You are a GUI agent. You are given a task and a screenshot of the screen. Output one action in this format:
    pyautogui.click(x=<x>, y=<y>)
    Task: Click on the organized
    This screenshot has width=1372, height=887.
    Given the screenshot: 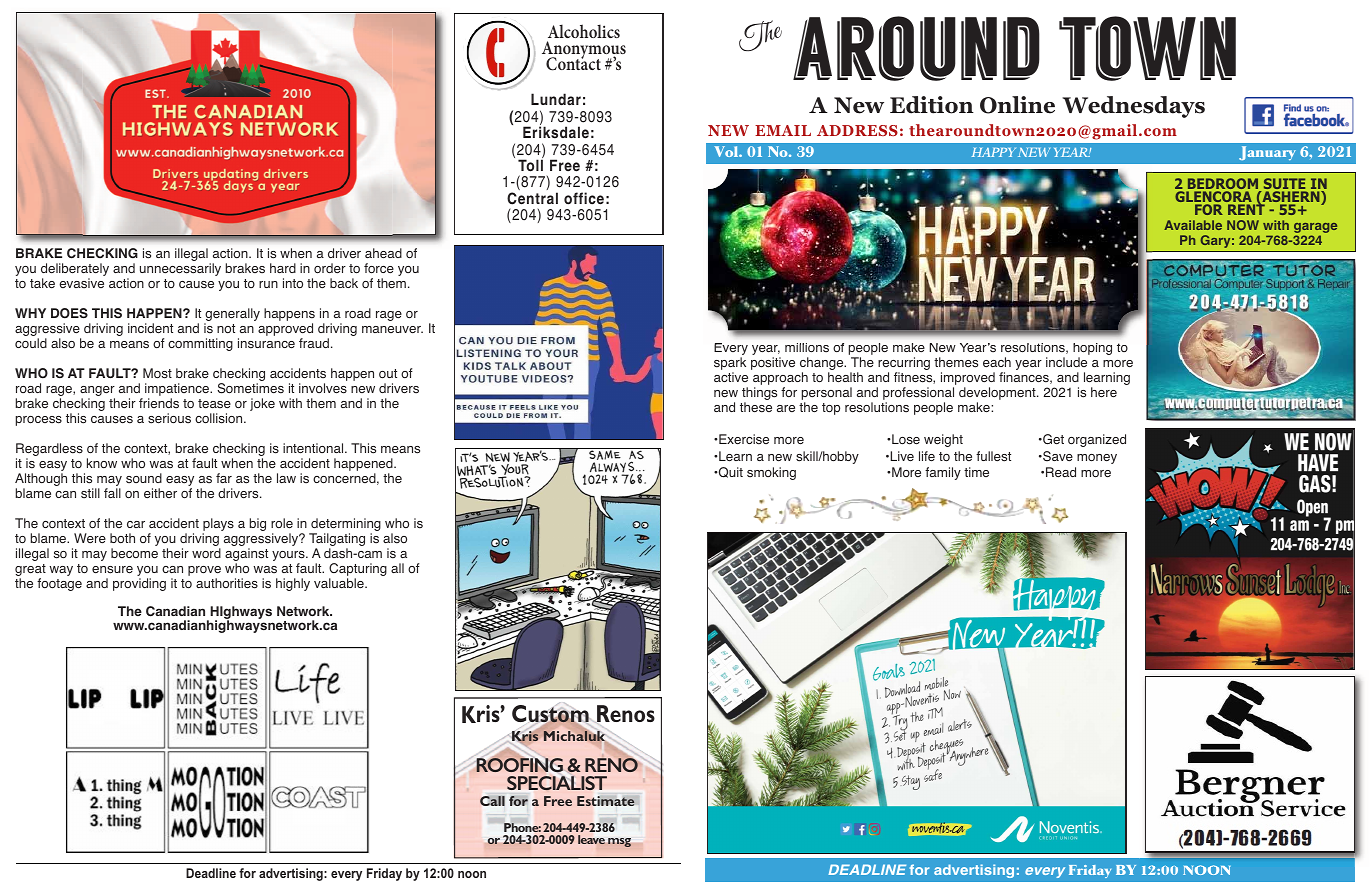 What is the action you would take?
    pyautogui.click(x=1097, y=440)
